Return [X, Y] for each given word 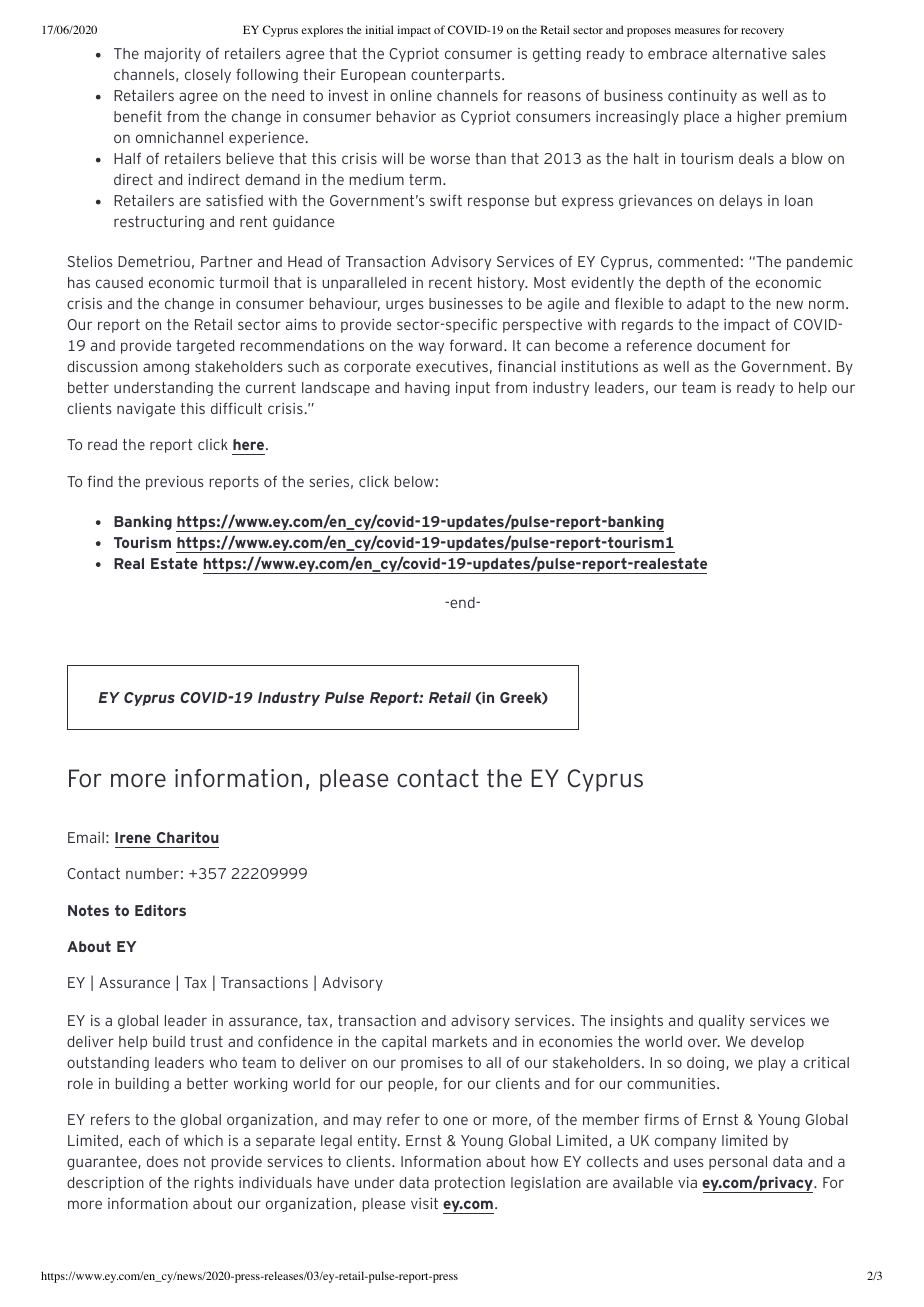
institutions [599, 366]
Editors [160, 910]
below [414, 481]
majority [173, 55]
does [162, 1161]
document [731, 345]
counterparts [457, 76]
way [431, 348]
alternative [749, 53]
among [166, 369]
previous [175, 483]
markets [460, 1041]
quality [722, 1022]
